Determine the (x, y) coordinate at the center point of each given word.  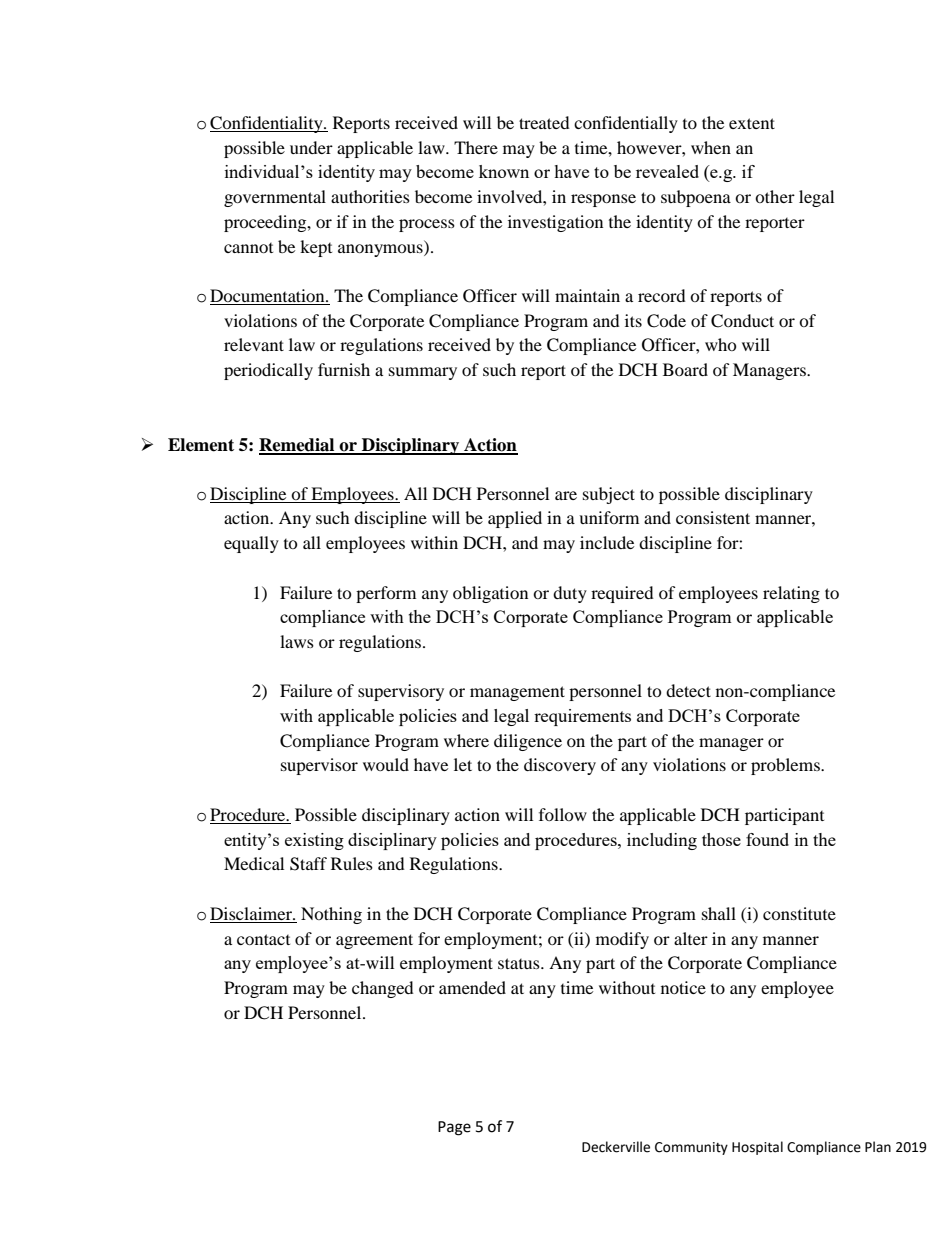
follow (563, 814)
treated (544, 122)
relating (791, 594)
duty (570, 594)
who (721, 344)
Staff (308, 864)
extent (752, 123)
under (311, 147)
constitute (799, 913)
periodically (268, 371)
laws (297, 641)
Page (454, 1128)
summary (423, 373)
